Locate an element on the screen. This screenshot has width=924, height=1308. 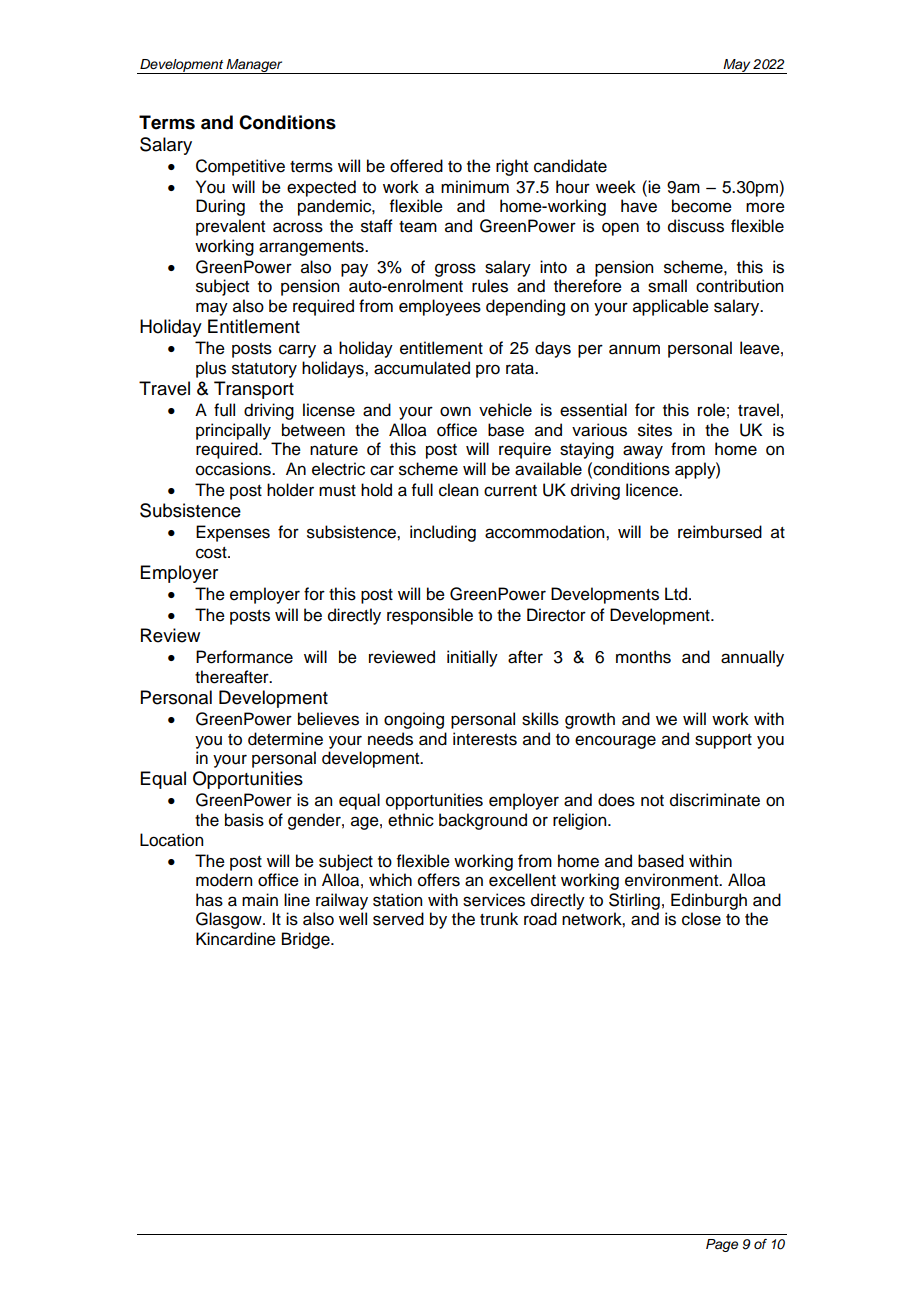
Glasgow is located at coordinates (230, 920).
